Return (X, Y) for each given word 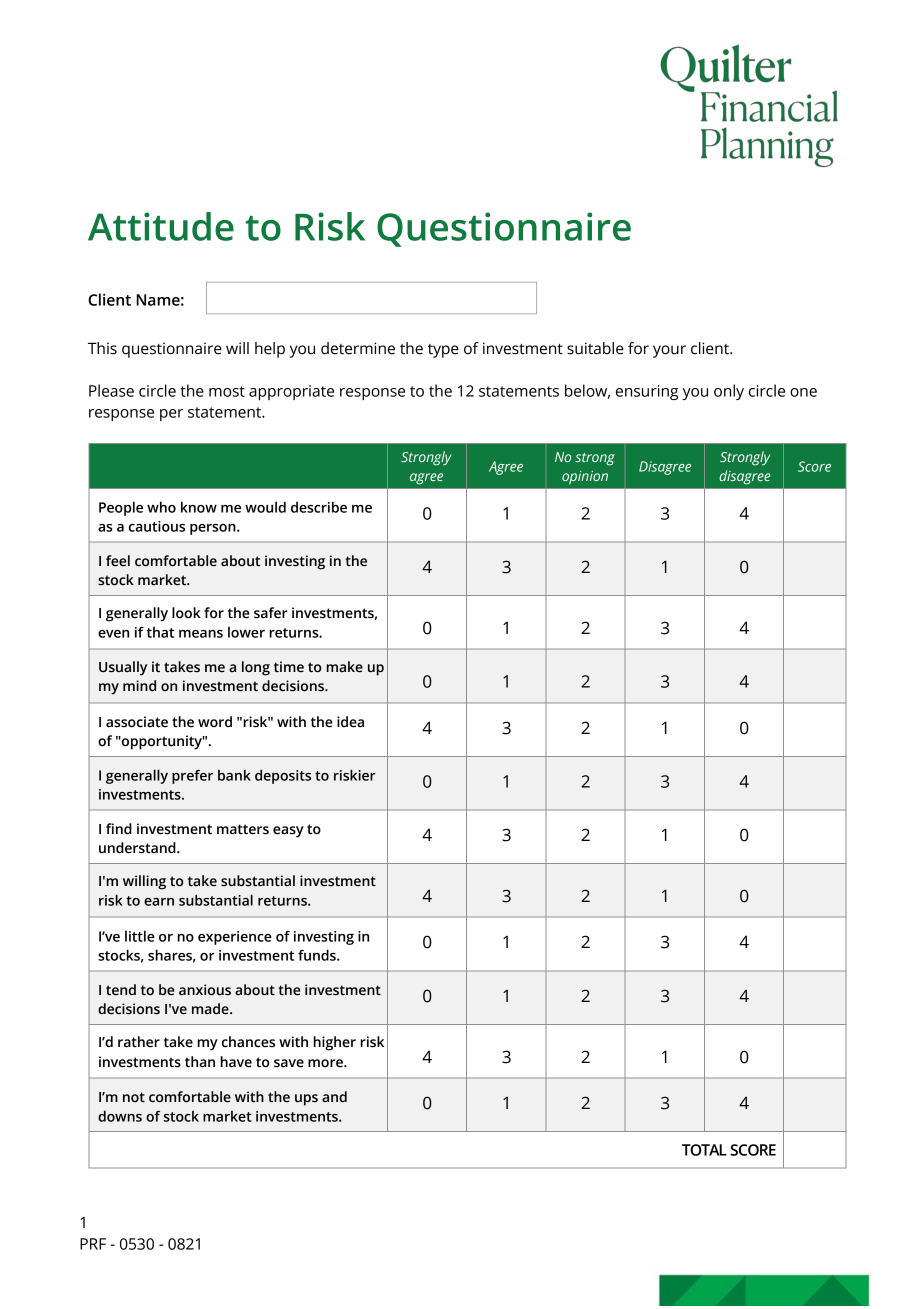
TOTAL (704, 1150)
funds (318, 955)
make (344, 667)
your (669, 351)
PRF (93, 1244)
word (215, 722)
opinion (585, 477)
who (161, 507)
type (443, 351)
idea (350, 722)
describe (319, 507)
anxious (205, 990)
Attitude (161, 226)
